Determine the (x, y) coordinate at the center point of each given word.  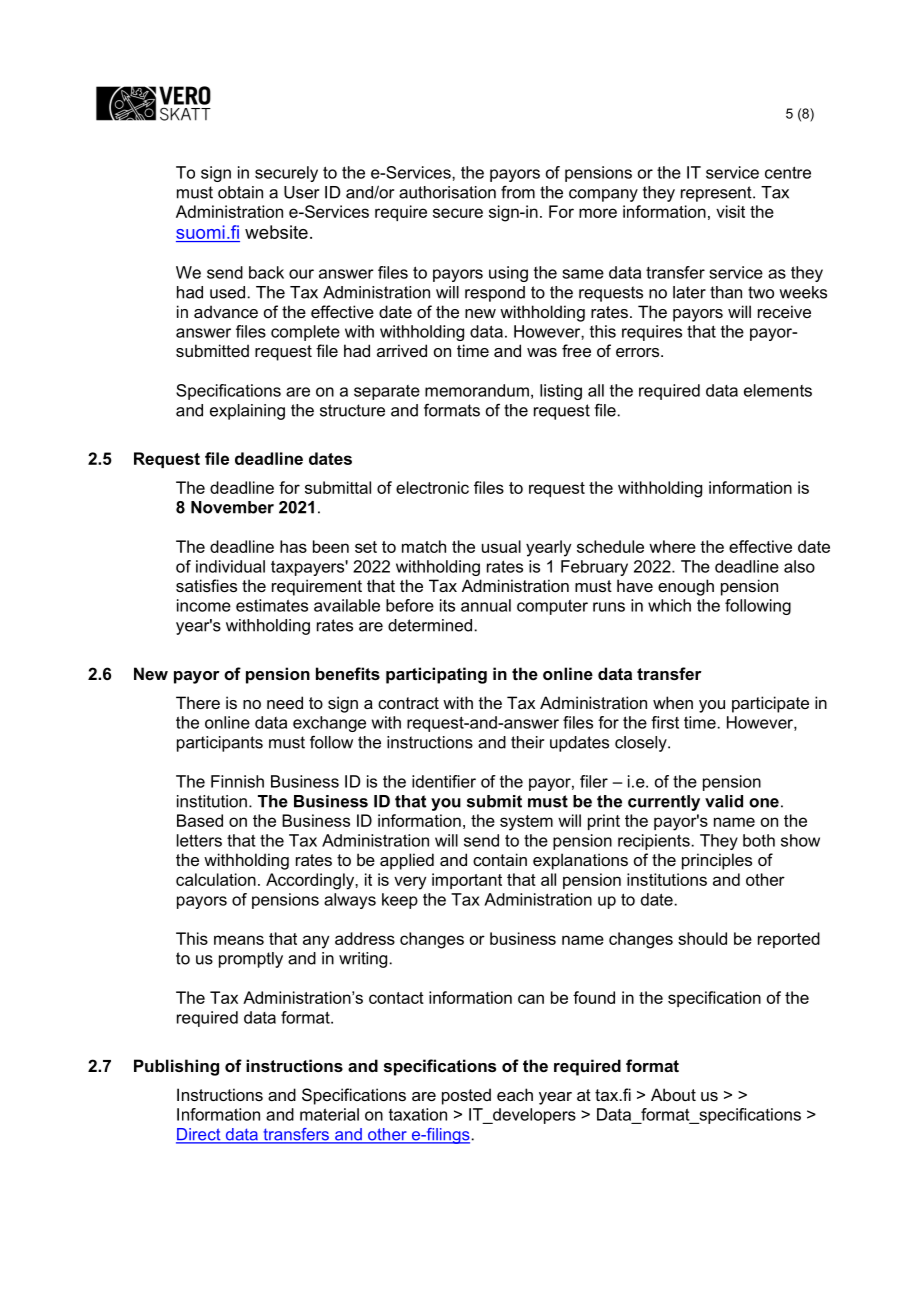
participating (436, 675)
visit (730, 211)
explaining (247, 412)
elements (778, 390)
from (518, 192)
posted (466, 1096)
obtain (240, 192)
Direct (199, 1135)
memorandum (477, 390)
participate (770, 704)
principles (717, 861)
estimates (272, 605)
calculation (216, 879)
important (467, 881)
